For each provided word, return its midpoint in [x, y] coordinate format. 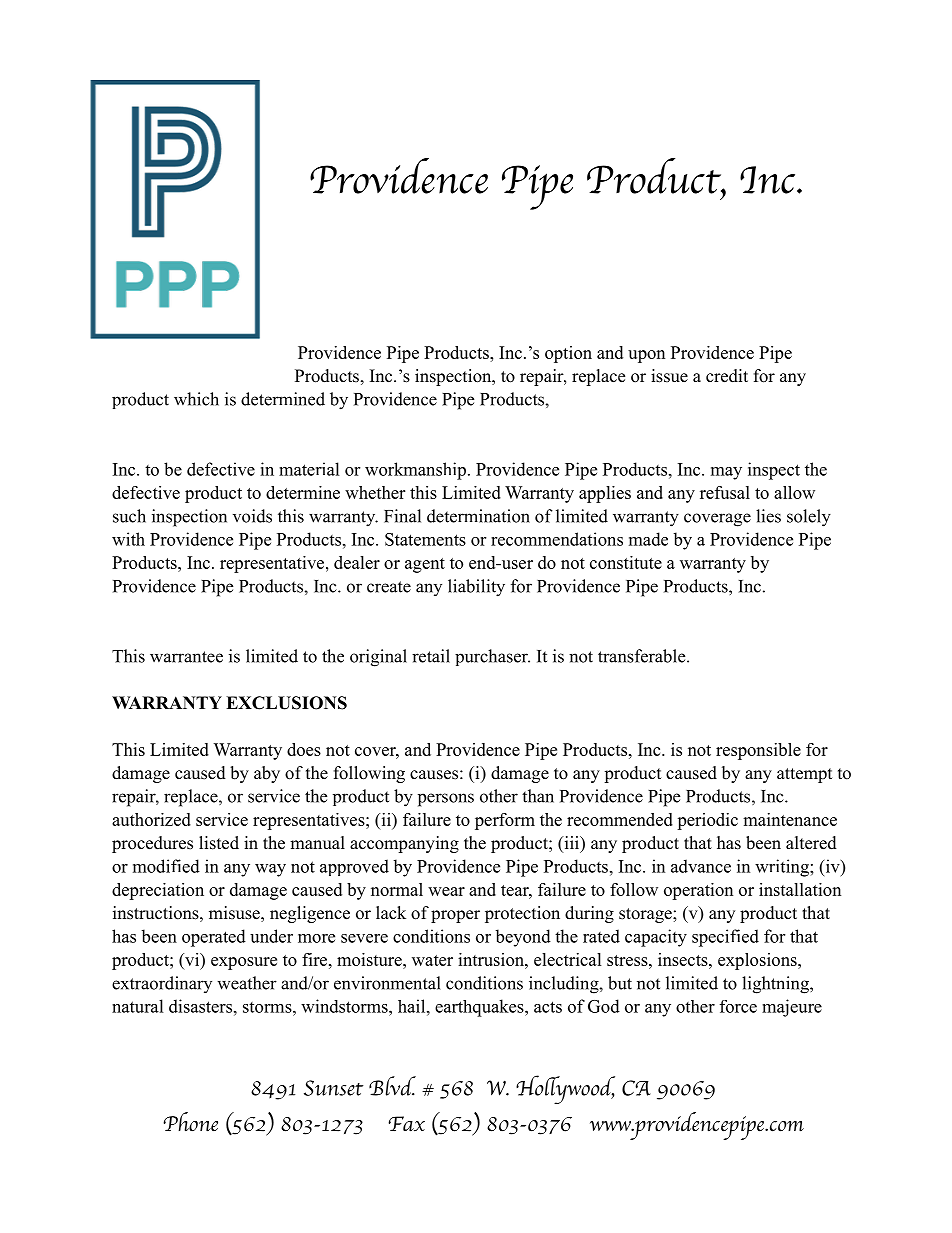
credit [727, 376]
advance [701, 866]
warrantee [186, 657]
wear [446, 891]
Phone [191, 1122]
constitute [626, 562]
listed [219, 843]
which [196, 399]
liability [476, 588]
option [568, 354]
